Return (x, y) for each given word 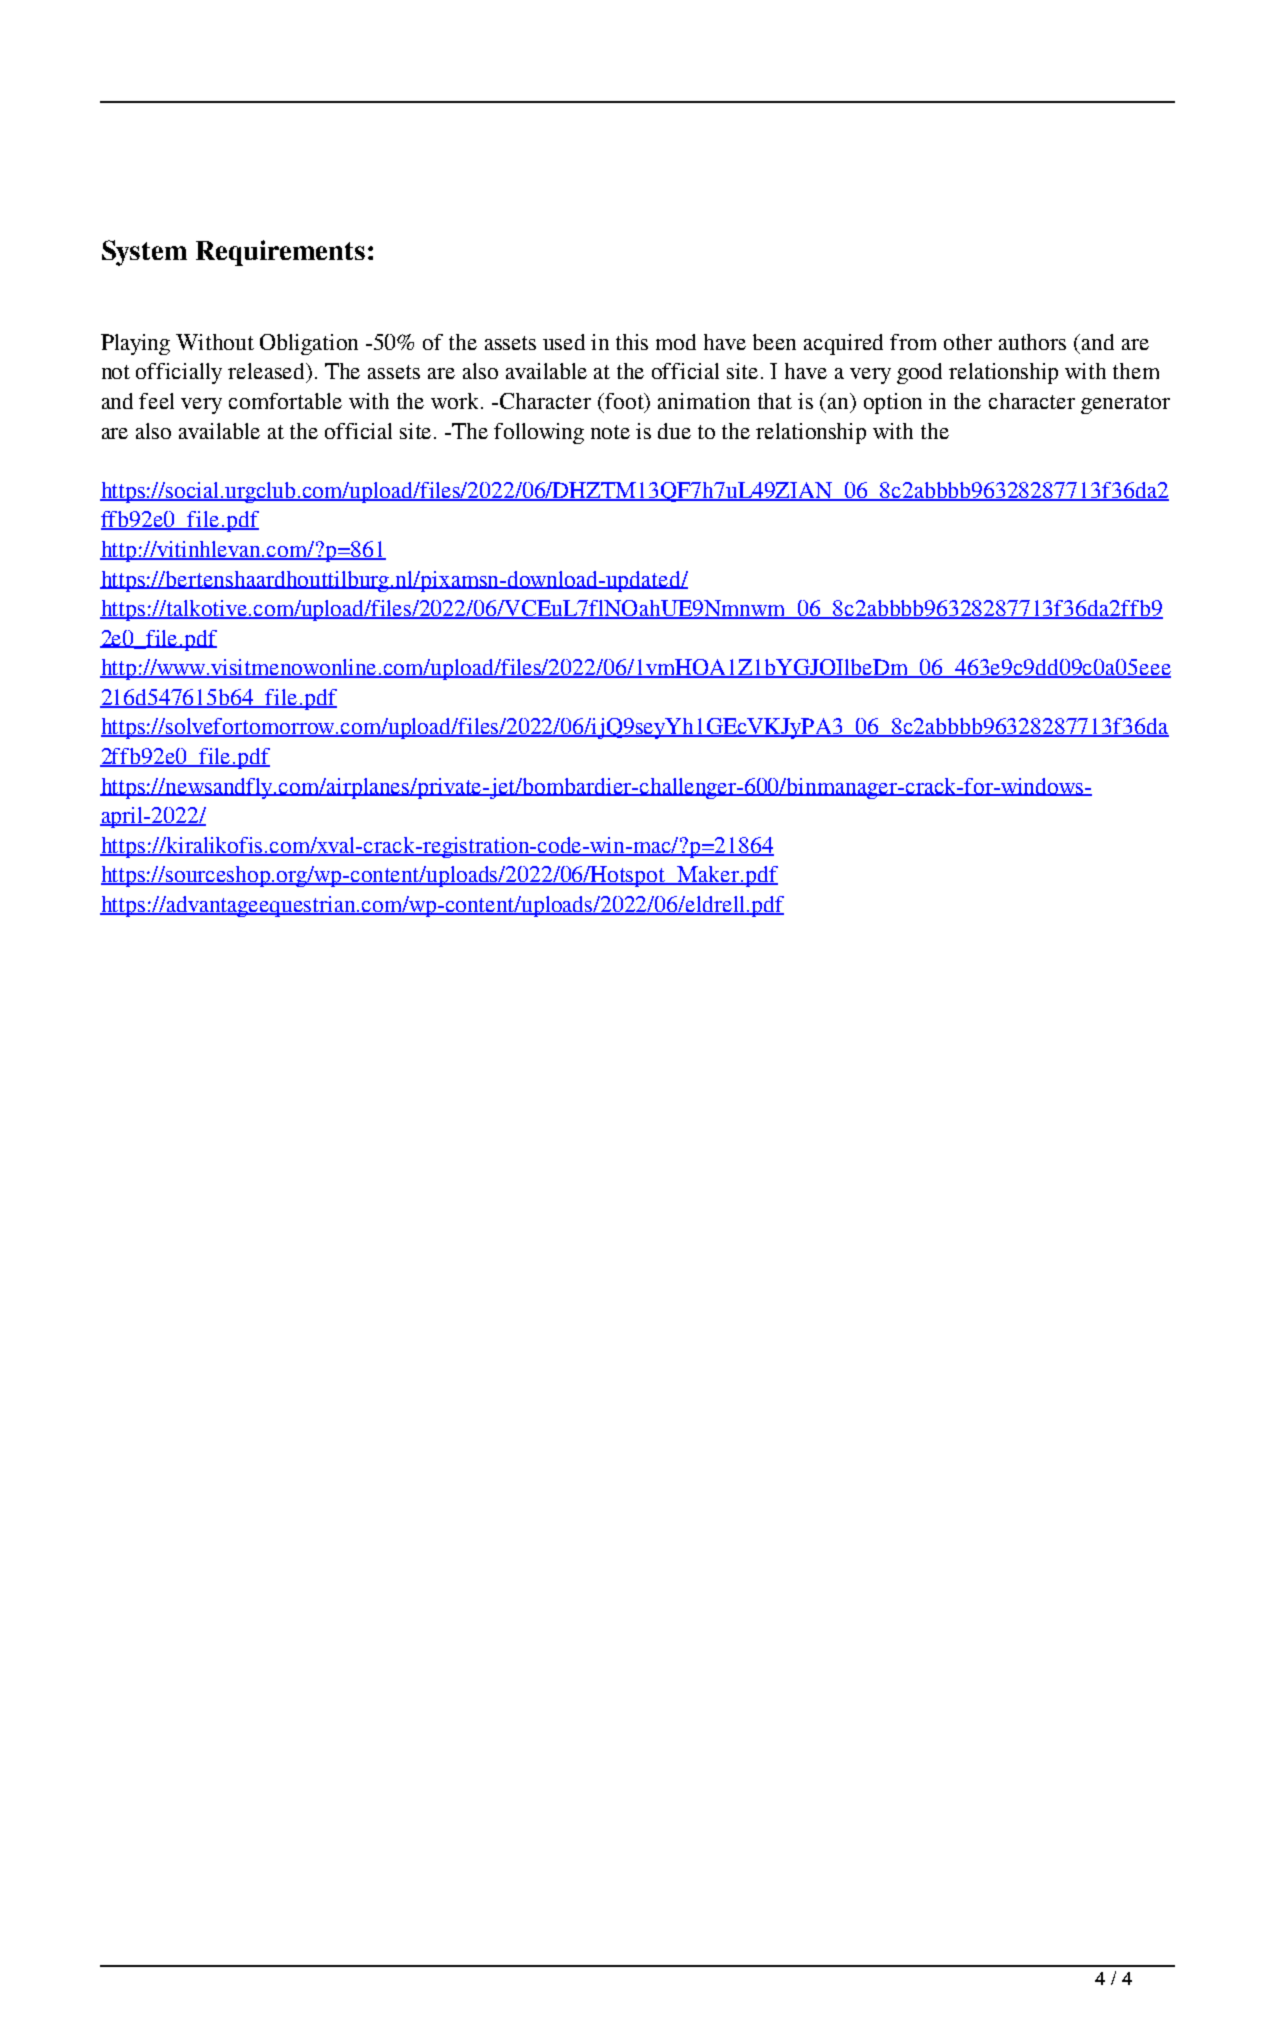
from (913, 342)
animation (704, 401)
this (632, 342)
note (610, 432)
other (968, 342)
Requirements (280, 253)
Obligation (309, 344)
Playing (135, 344)
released (268, 372)
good (919, 373)
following (539, 433)
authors (1032, 342)
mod (676, 342)
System (144, 253)
